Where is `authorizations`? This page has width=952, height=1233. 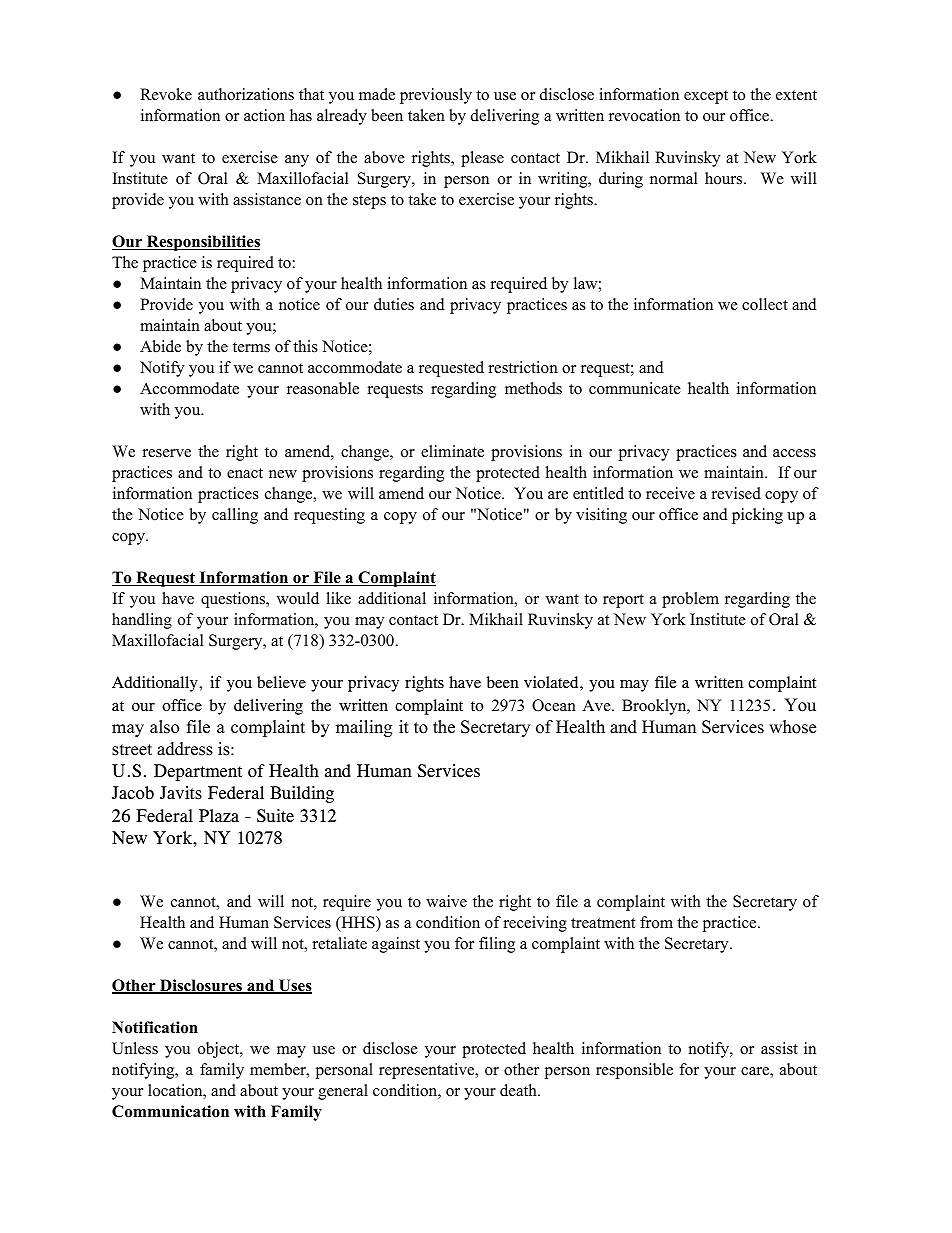
authorizations is located at coordinates (246, 94).
